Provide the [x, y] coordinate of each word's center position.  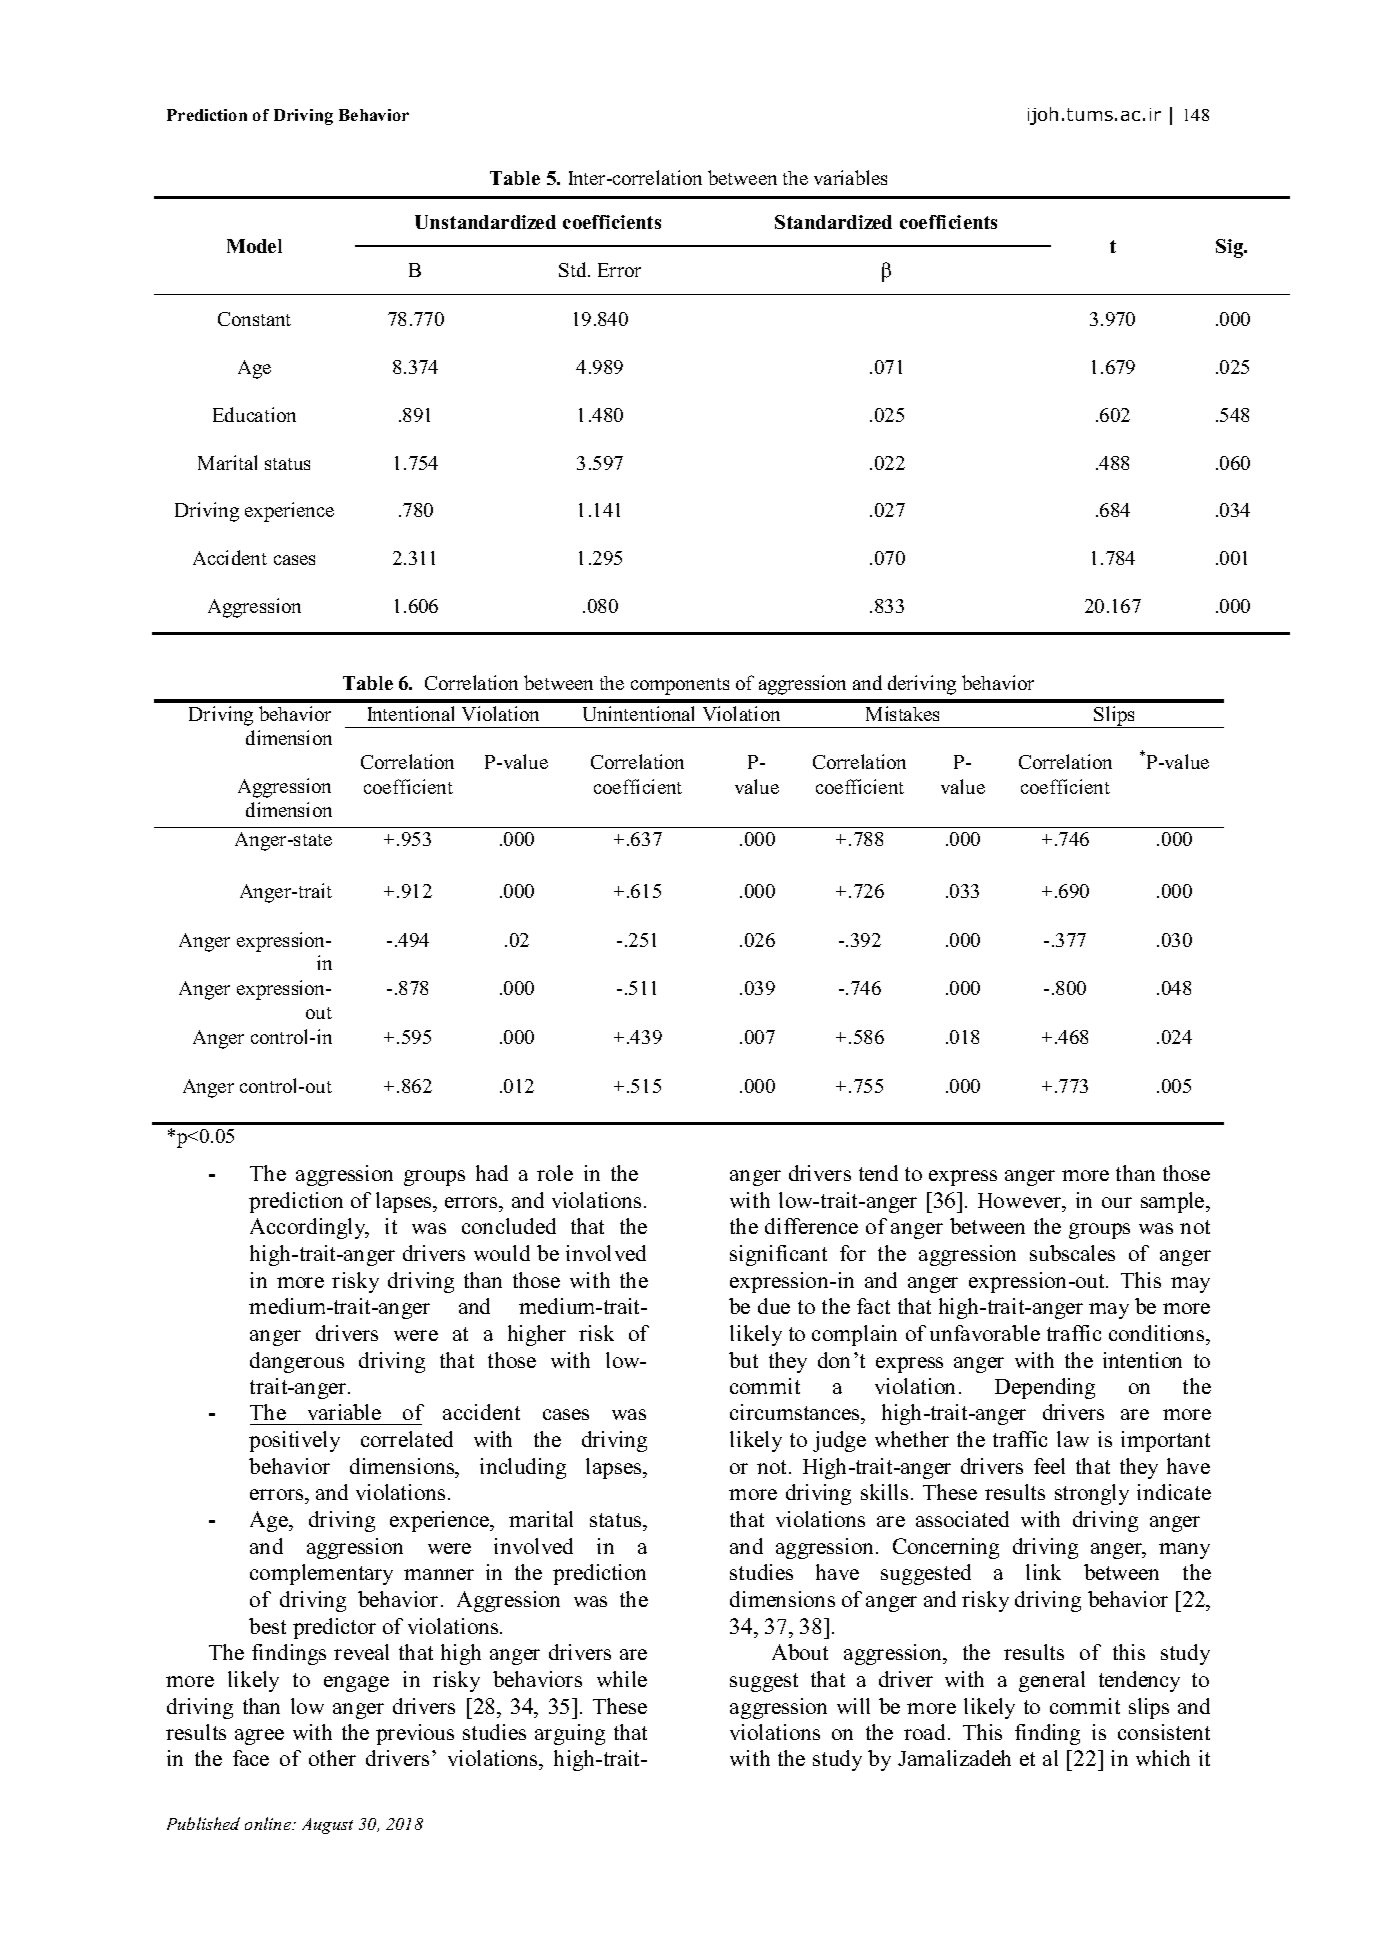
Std [574, 269]
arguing [570, 1734]
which [1163, 1758]
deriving [922, 685]
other [332, 1758]
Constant [254, 319]
